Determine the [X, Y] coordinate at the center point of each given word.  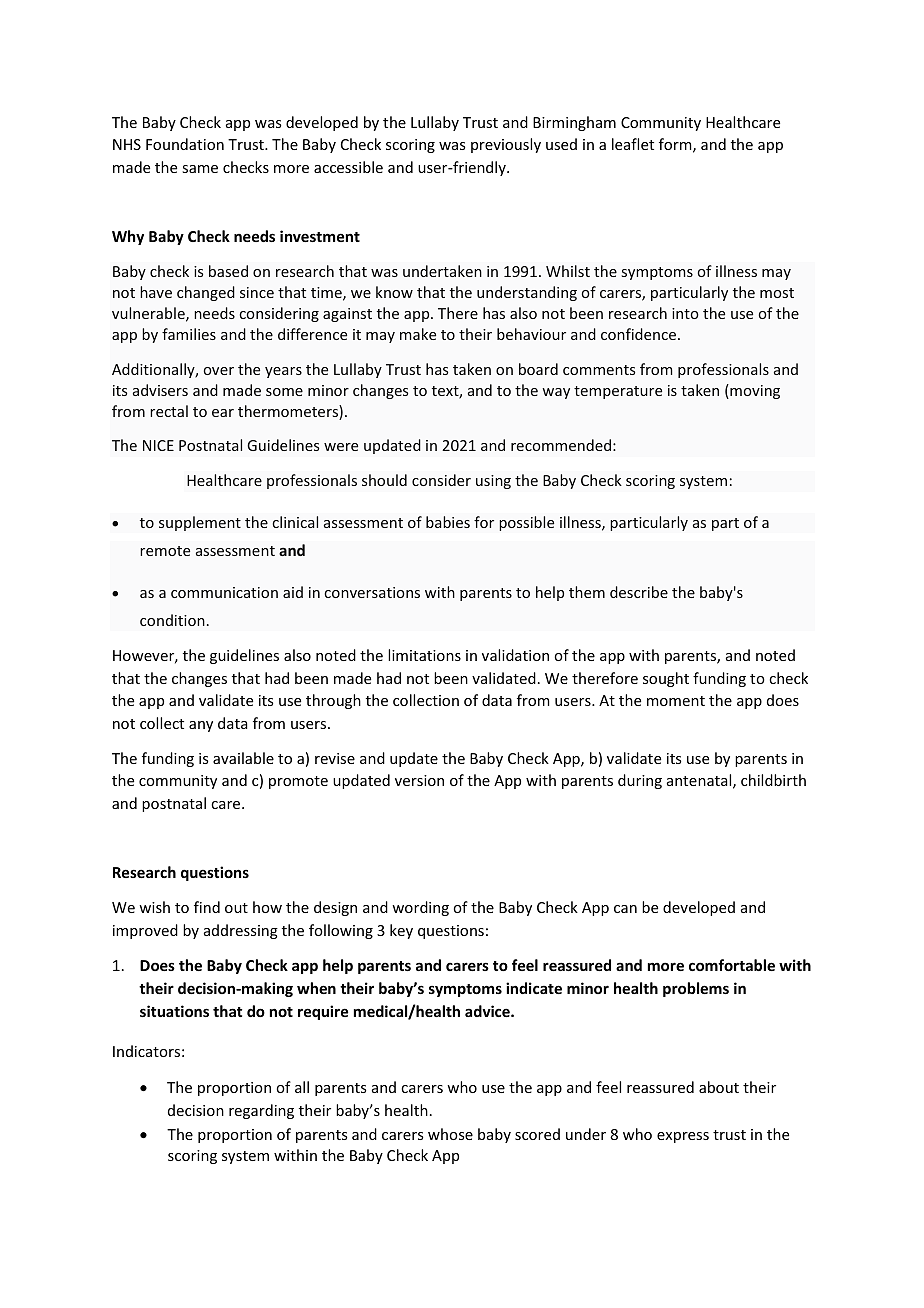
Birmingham [574, 123]
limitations [424, 655]
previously [506, 145]
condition [172, 620]
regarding [261, 1111]
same [200, 169]
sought [666, 679]
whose [450, 1134]
